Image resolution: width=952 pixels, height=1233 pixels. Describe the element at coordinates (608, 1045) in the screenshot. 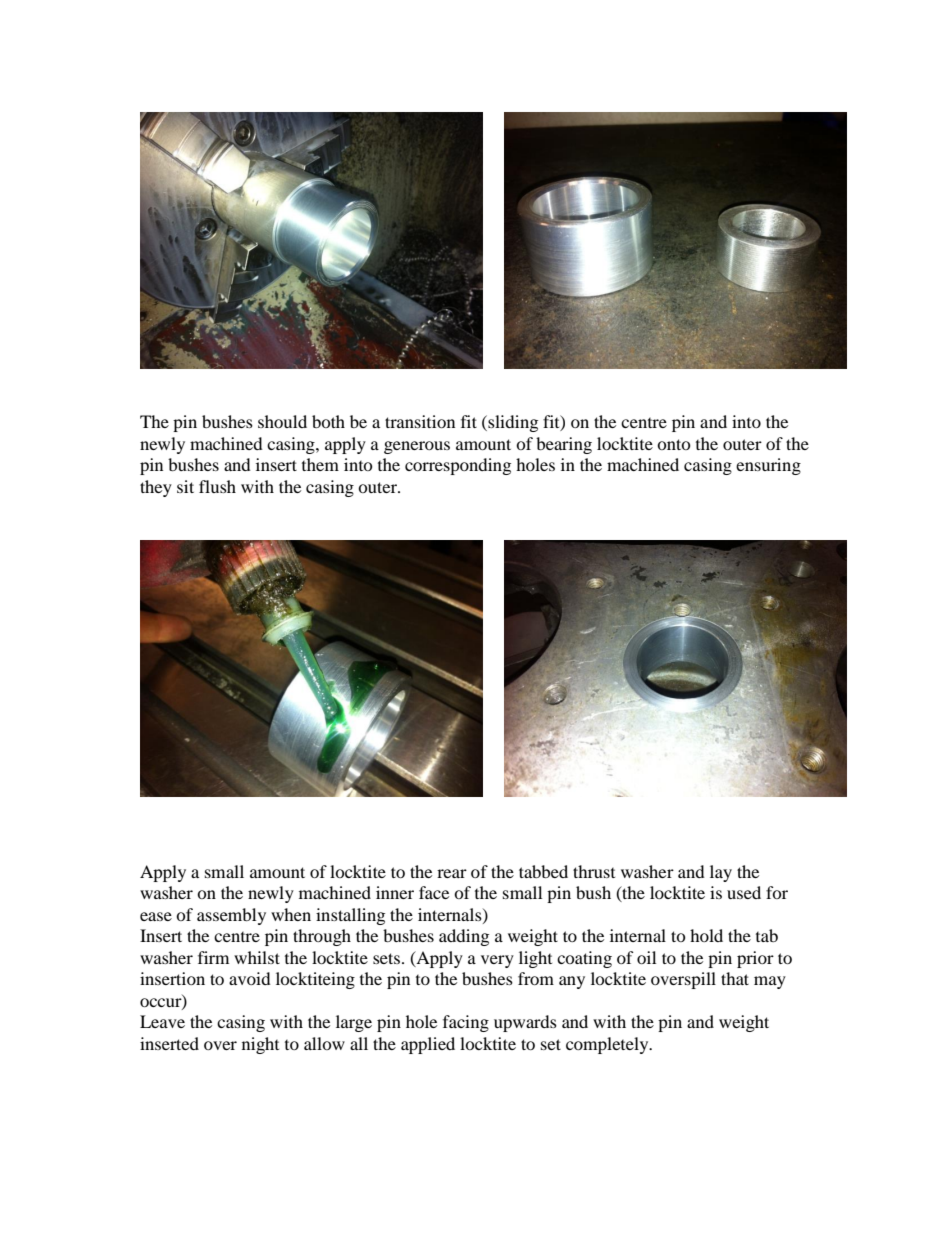

I see `completely` at that location.
